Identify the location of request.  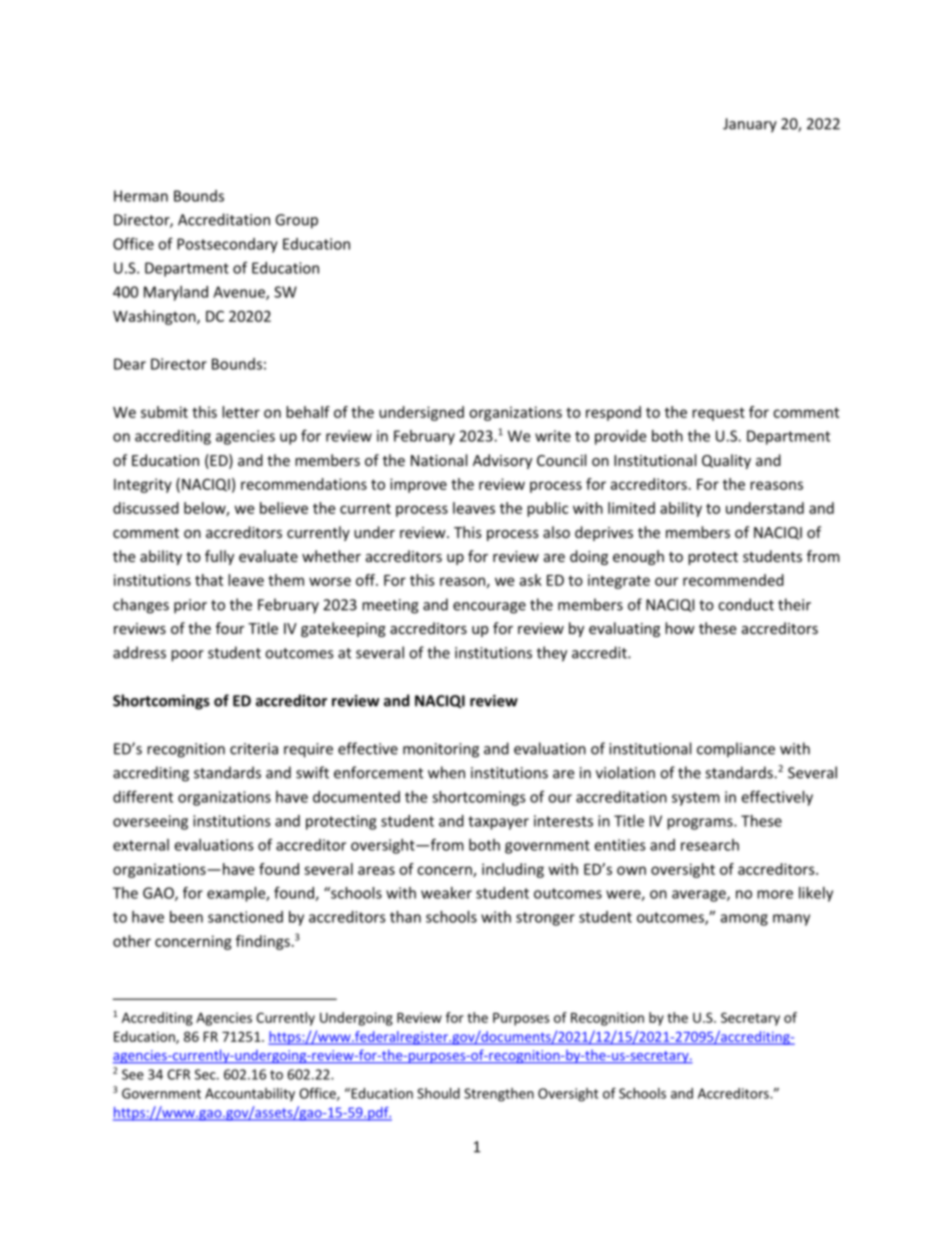
(718, 414).
